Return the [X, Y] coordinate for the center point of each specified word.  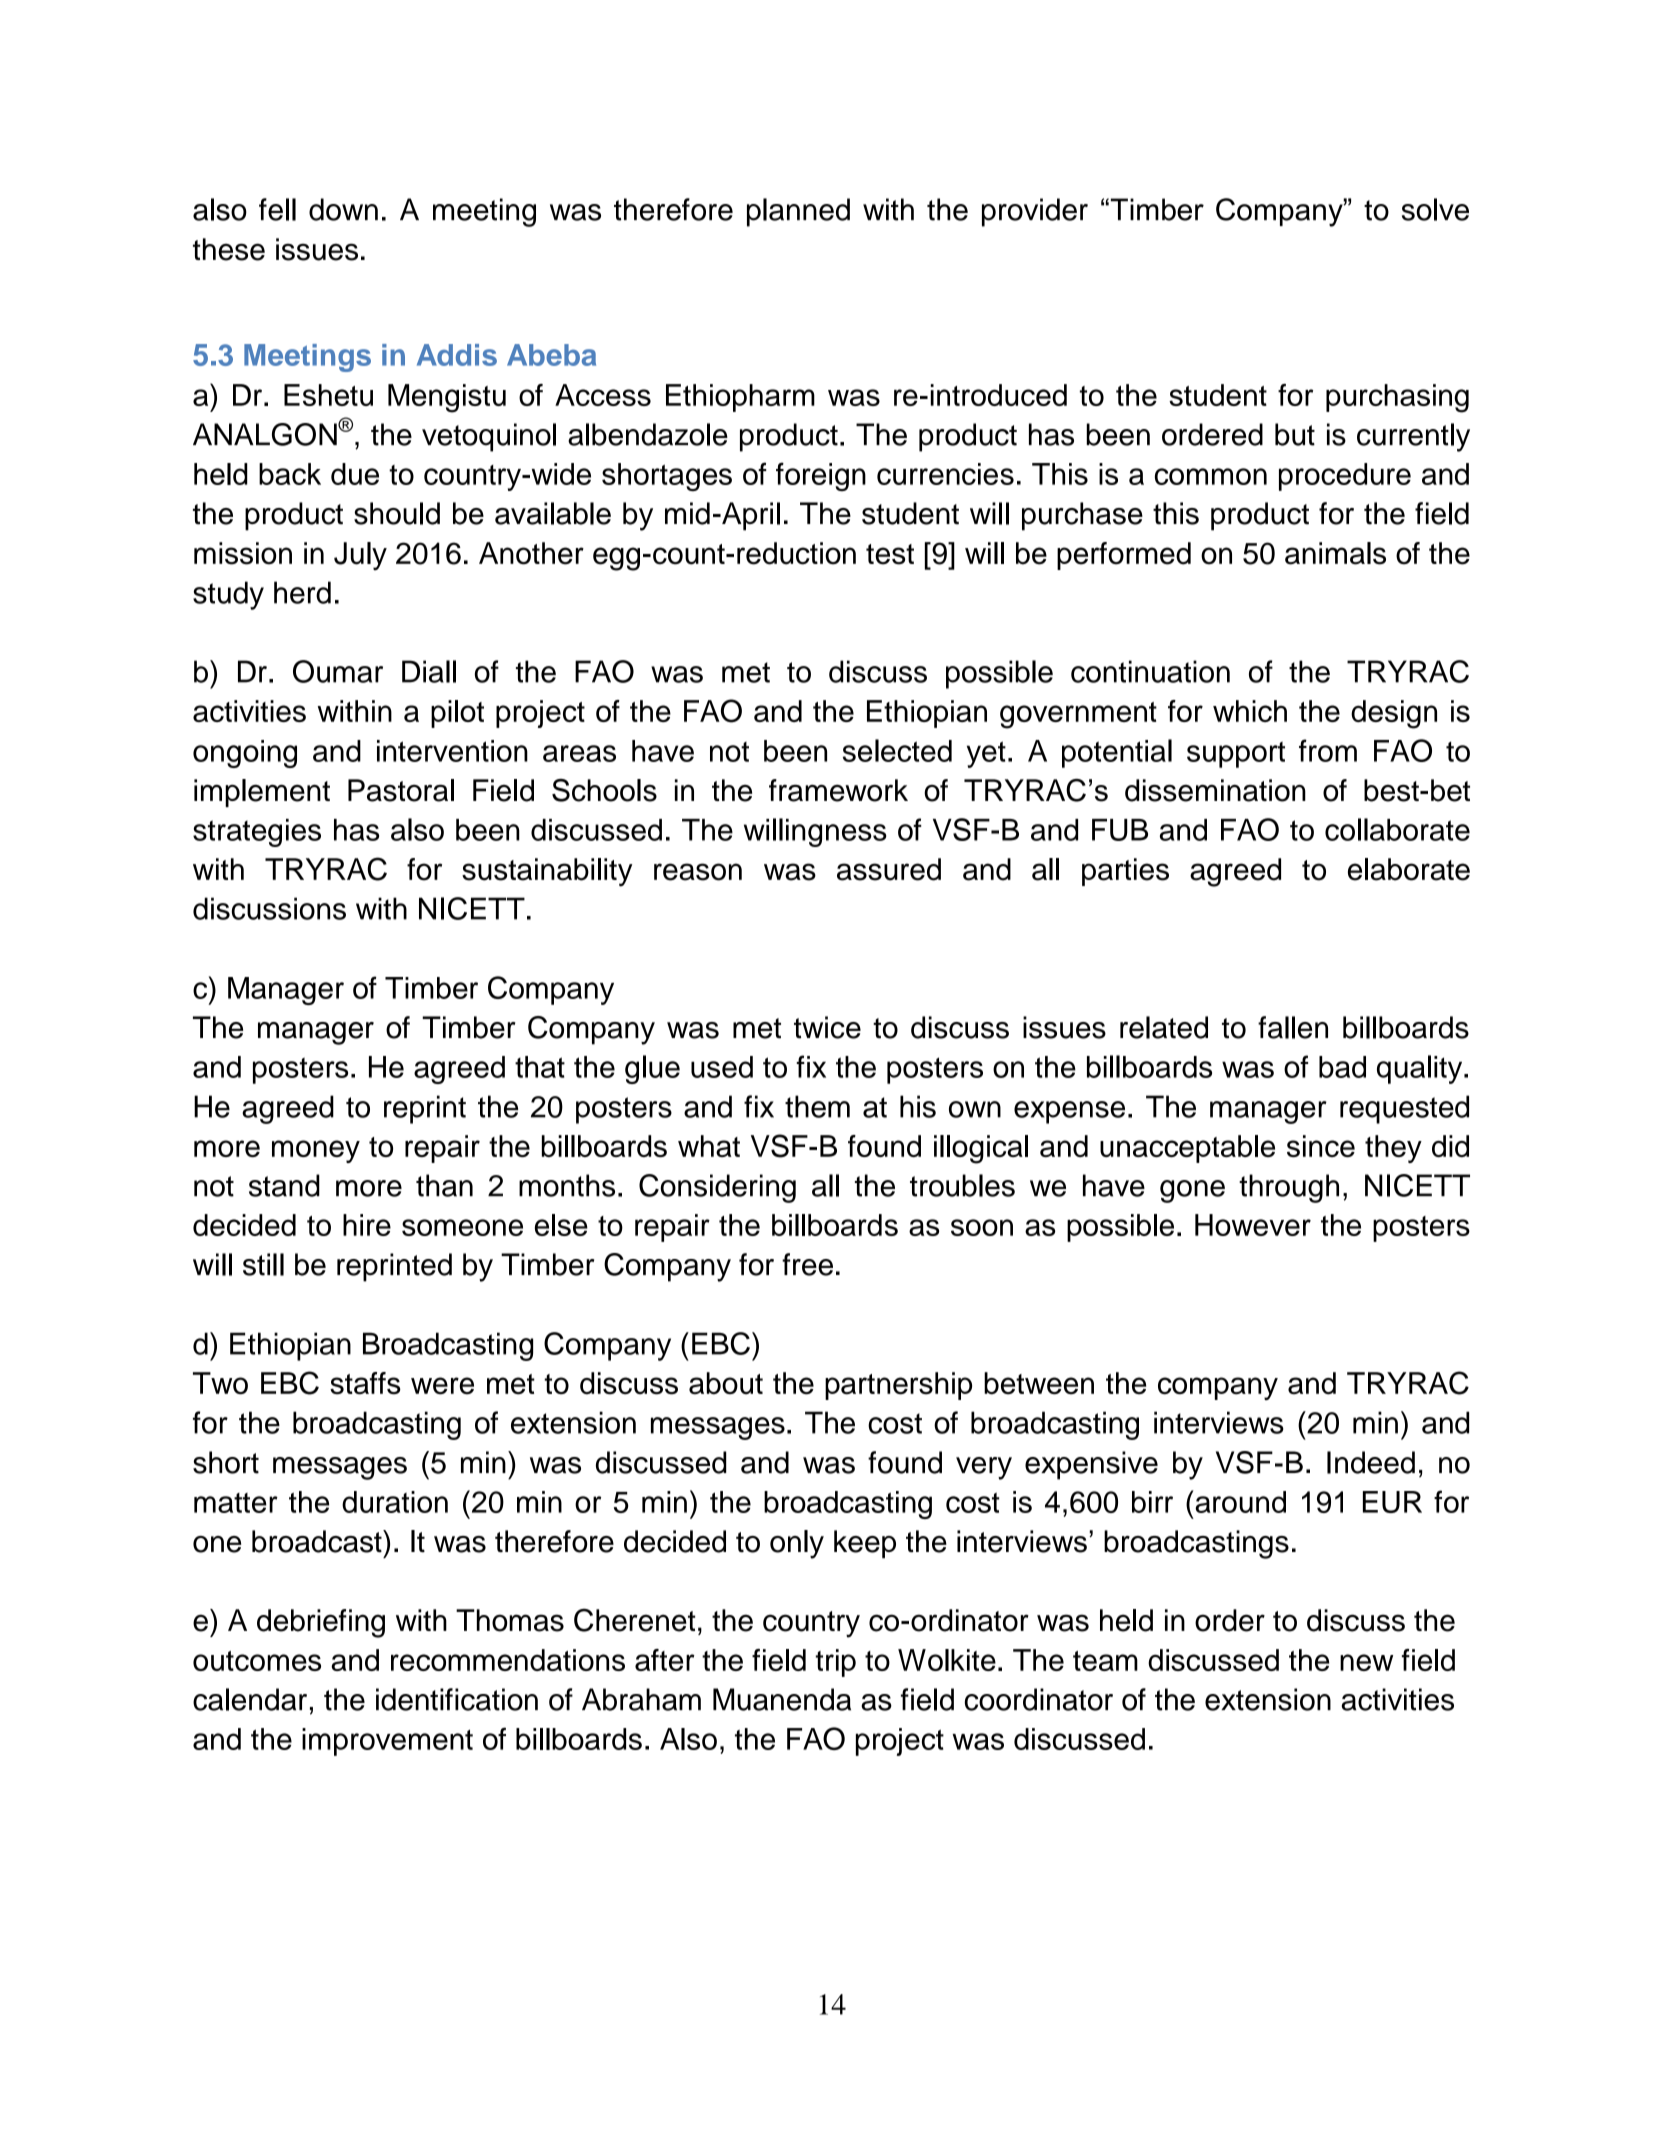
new [1366, 1662]
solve [1435, 209]
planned [798, 212]
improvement [387, 1742]
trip [835, 1663]
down [343, 209]
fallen [1293, 1027]
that [540, 1067]
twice [827, 1027]
